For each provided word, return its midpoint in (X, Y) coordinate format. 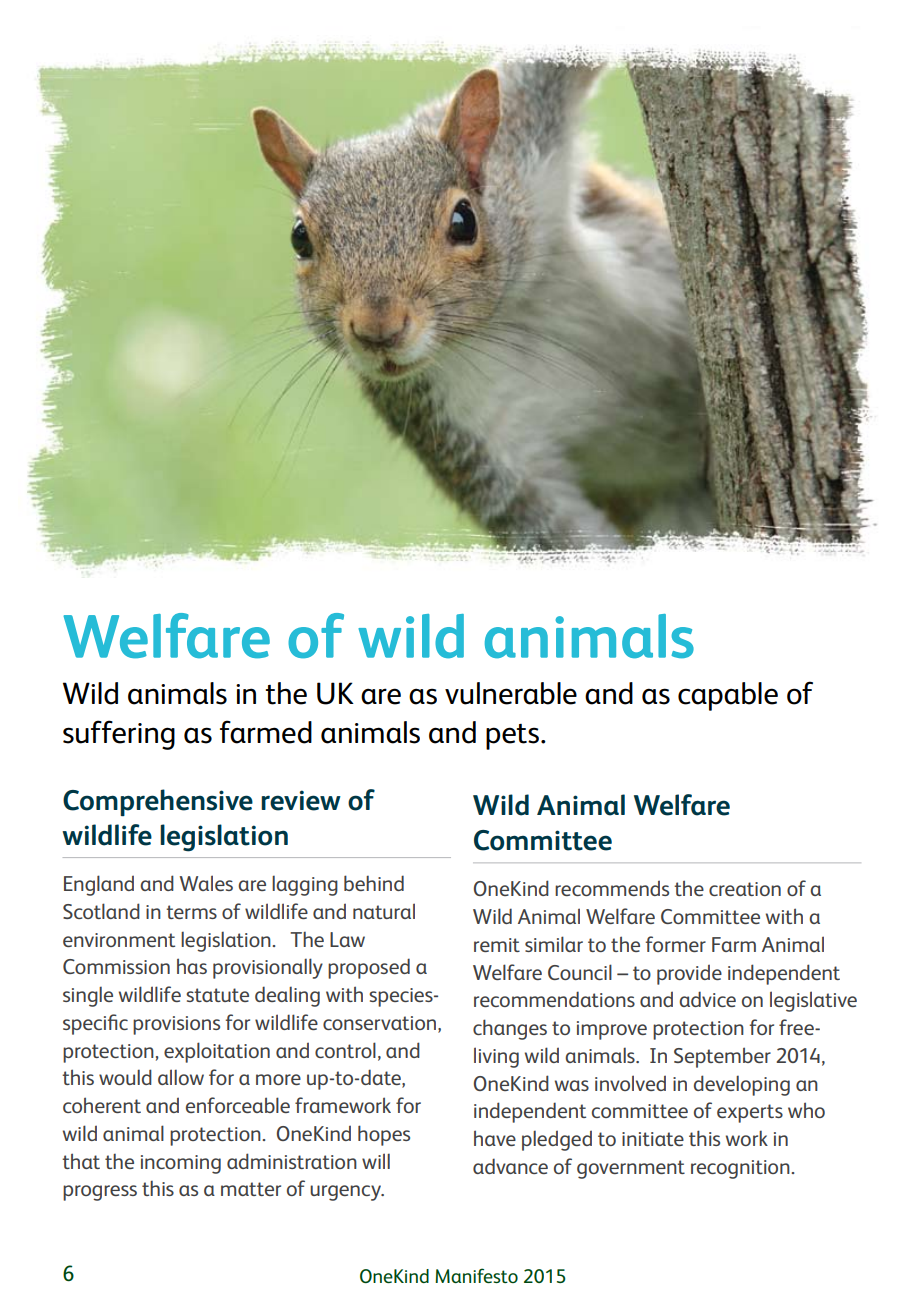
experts (750, 1113)
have (495, 1138)
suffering (119, 735)
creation (745, 889)
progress (100, 1193)
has (192, 966)
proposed (369, 968)
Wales (206, 883)
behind (374, 883)
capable (728, 696)
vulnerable (511, 693)
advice (707, 999)
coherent (102, 1105)
